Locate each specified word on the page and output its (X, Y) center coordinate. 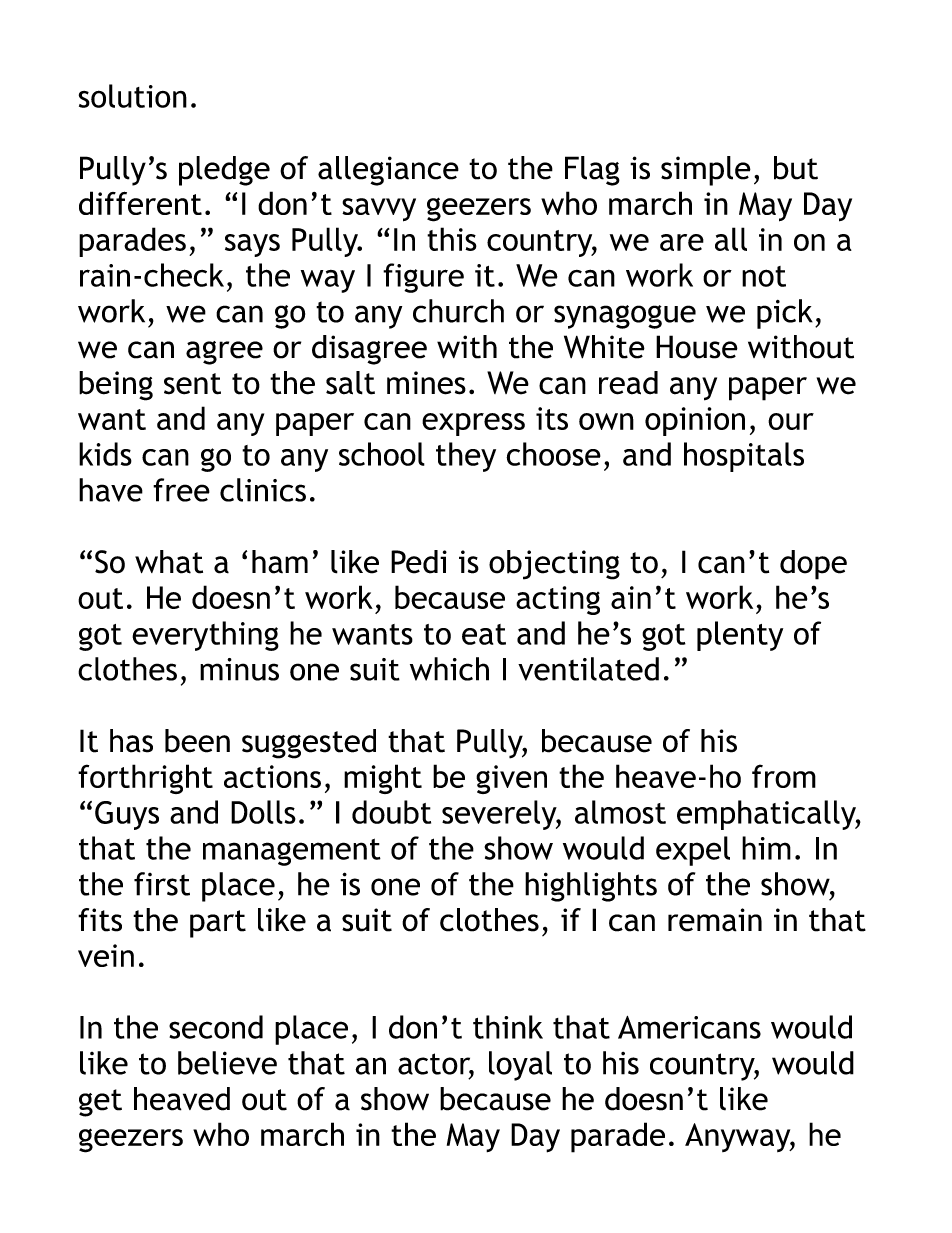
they (466, 457)
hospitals (744, 457)
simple (706, 171)
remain (715, 920)
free (181, 490)
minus (239, 669)
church (458, 311)
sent (192, 384)
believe (227, 1063)
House (697, 347)
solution (133, 96)
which (449, 669)
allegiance (388, 171)
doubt (391, 812)
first (162, 884)
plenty (740, 636)
